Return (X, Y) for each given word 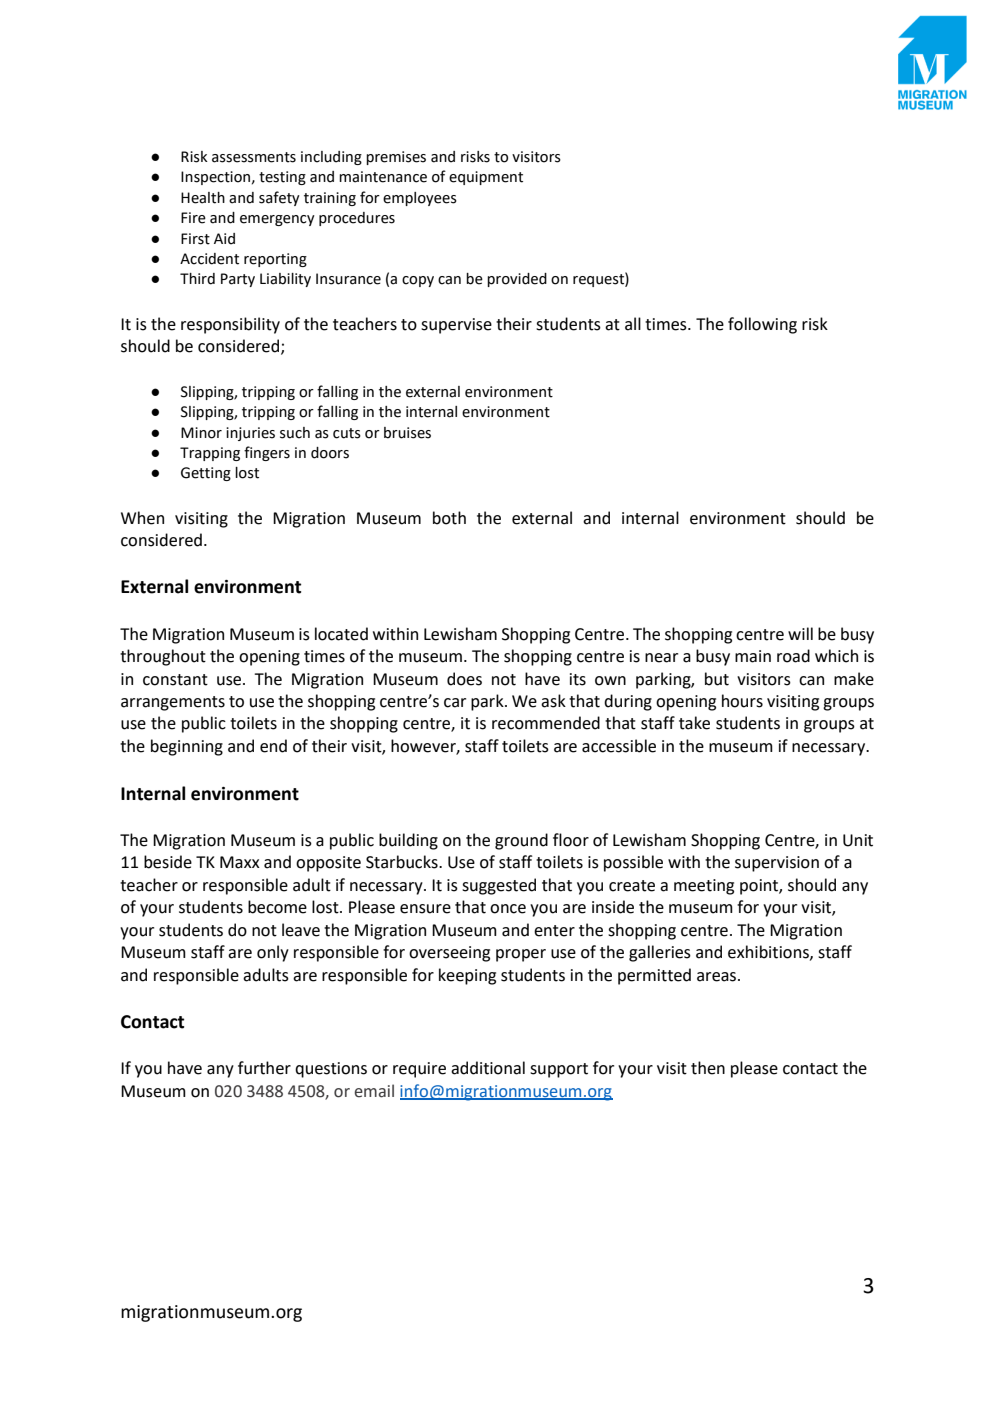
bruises (407, 433)
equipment (486, 178)
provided (517, 280)
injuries (250, 434)
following (762, 325)
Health (203, 198)
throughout (163, 657)
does (464, 679)
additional (488, 1068)
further (264, 1068)
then (708, 1068)
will (800, 633)
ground (521, 841)
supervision (777, 864)
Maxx (240, 862)
